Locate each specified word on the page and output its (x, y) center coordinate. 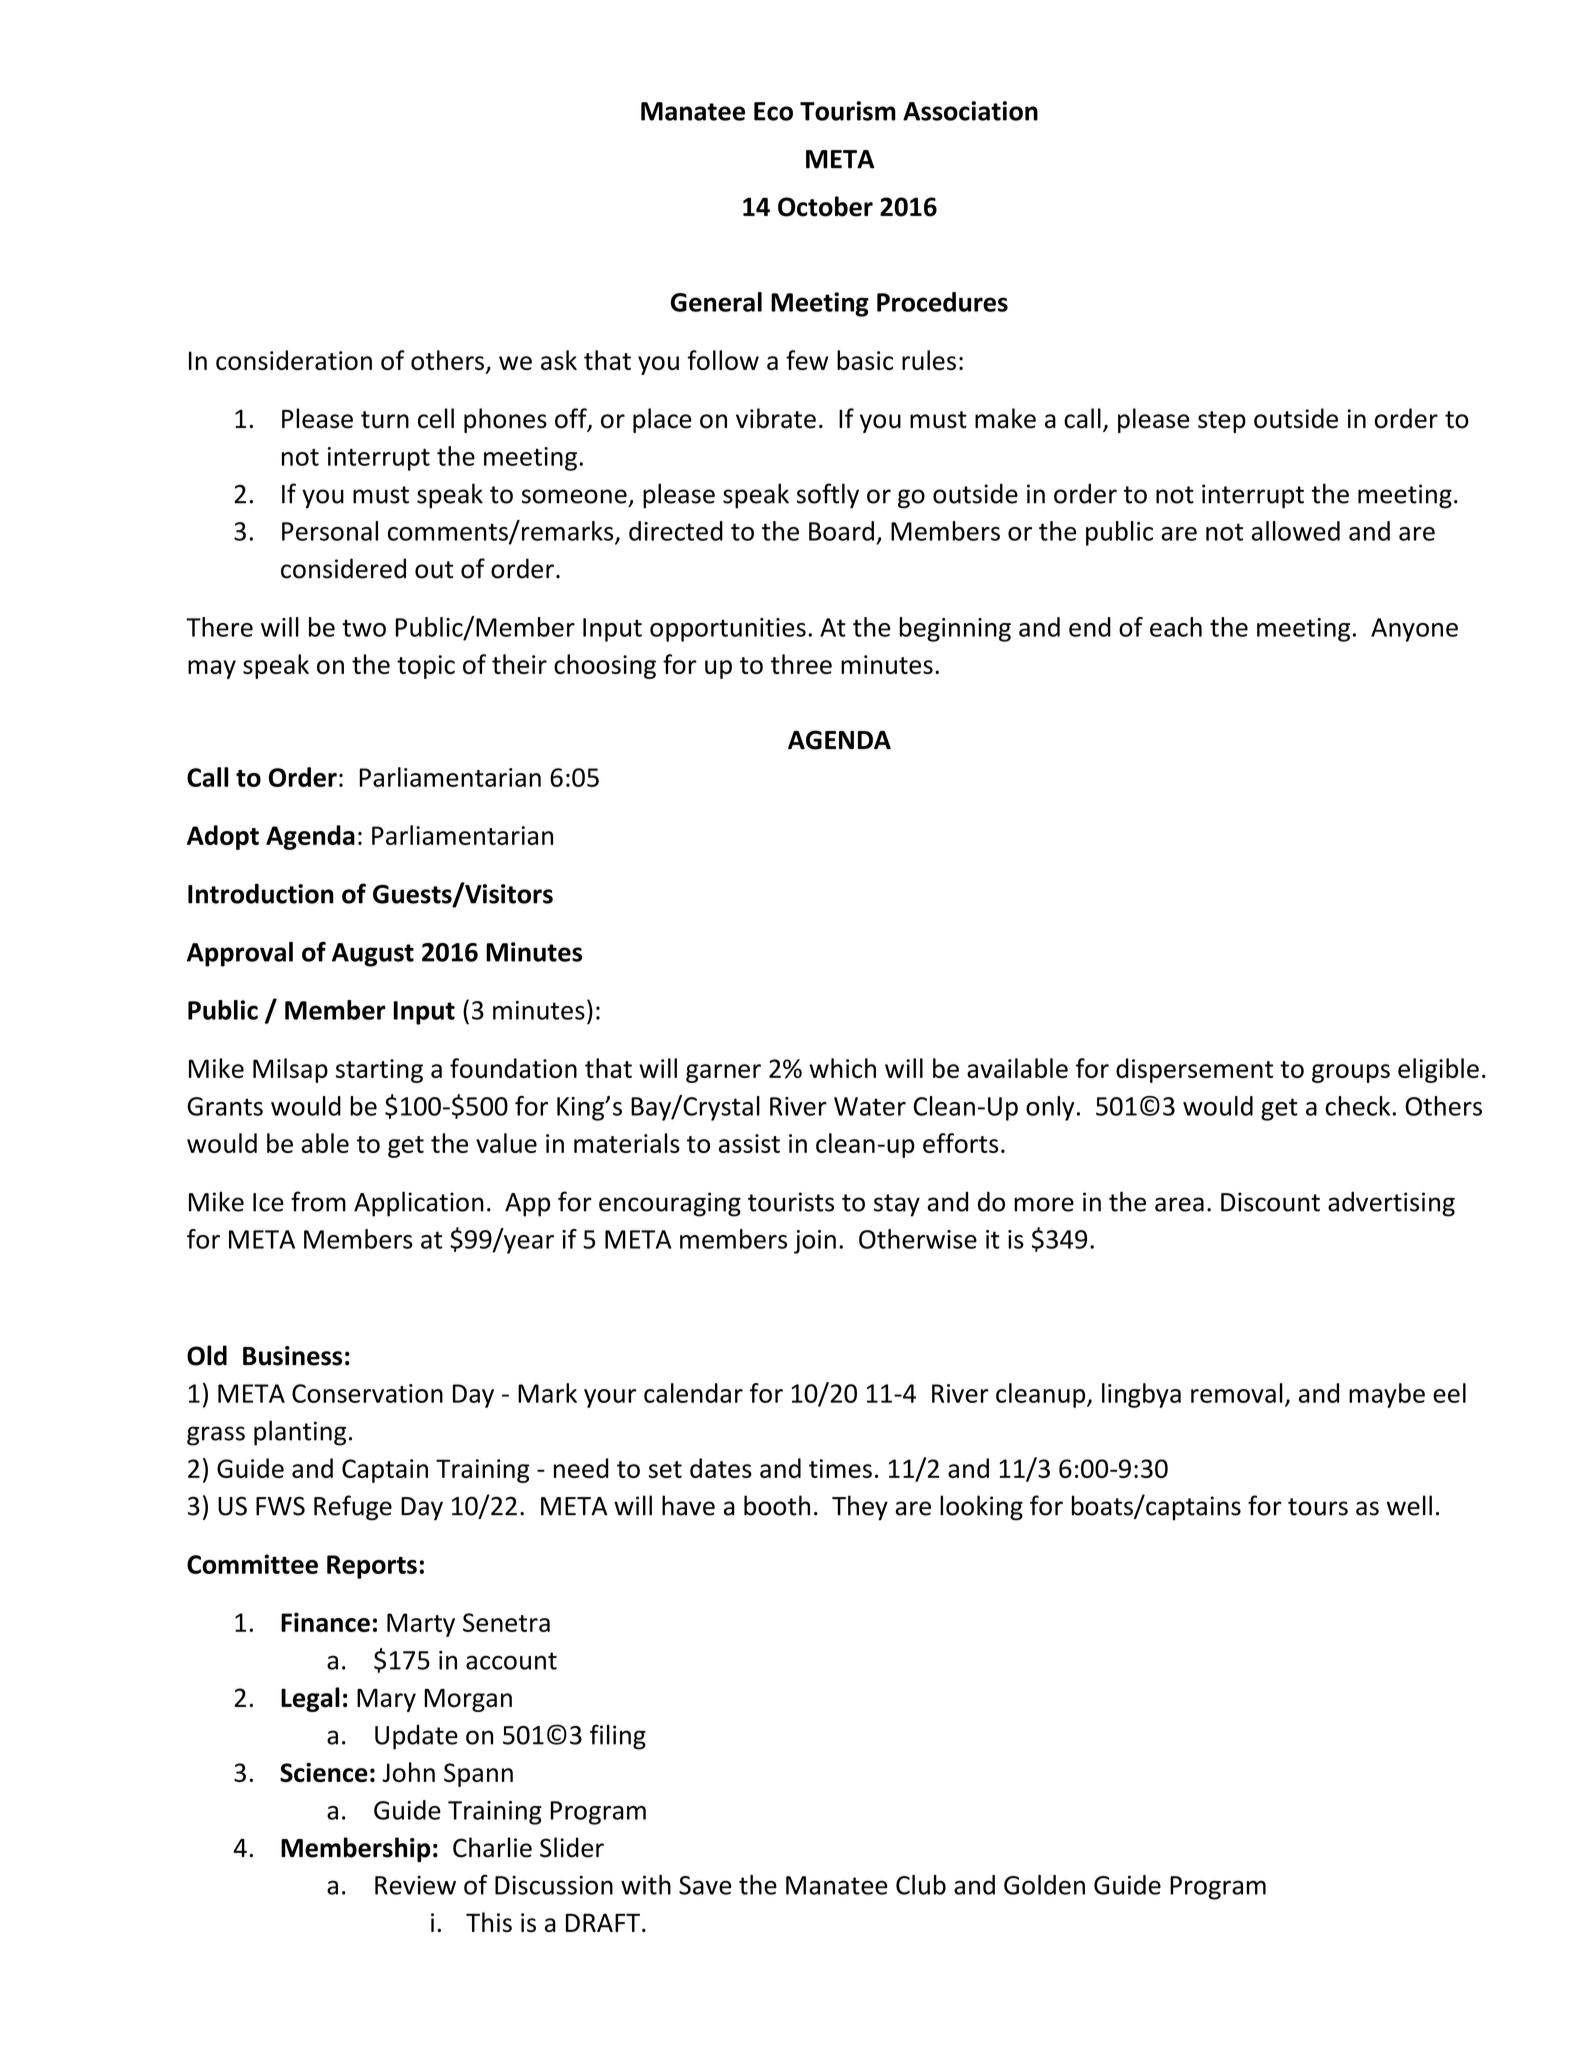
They (860, 1508)
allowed (1296, 531)
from (318, 1201)
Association (970, 111)
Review (415, 1885)
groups (1351, 1073)
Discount (1270, 1202)
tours (1318, 1507)
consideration (294, 360)
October (825, 206)
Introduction (261, 893)
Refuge (353, 1508)
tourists (791, 1202)
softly (827, 496)
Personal (330, 531)
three (801, 664)
